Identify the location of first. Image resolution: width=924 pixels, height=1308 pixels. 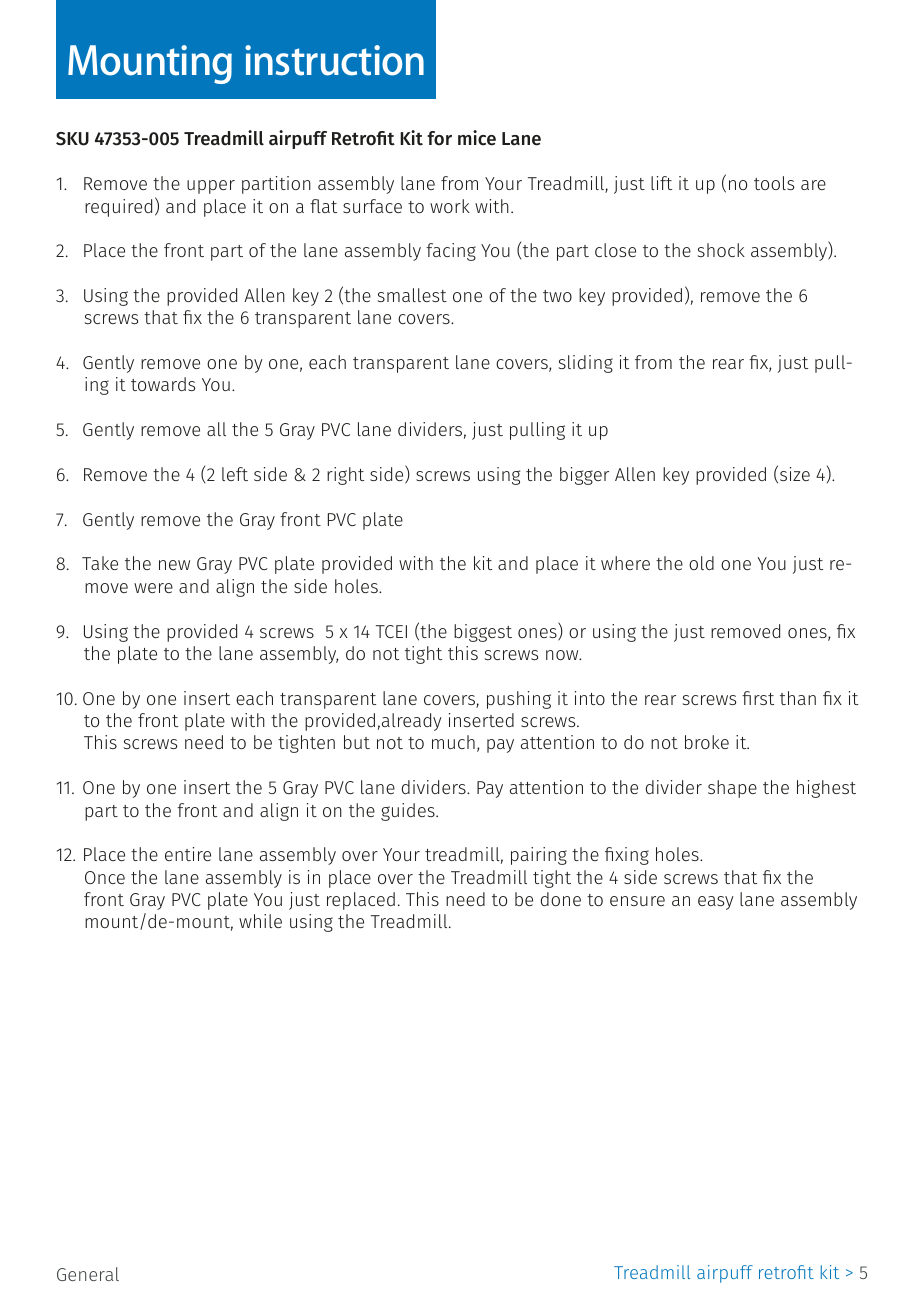
(758, 698).
